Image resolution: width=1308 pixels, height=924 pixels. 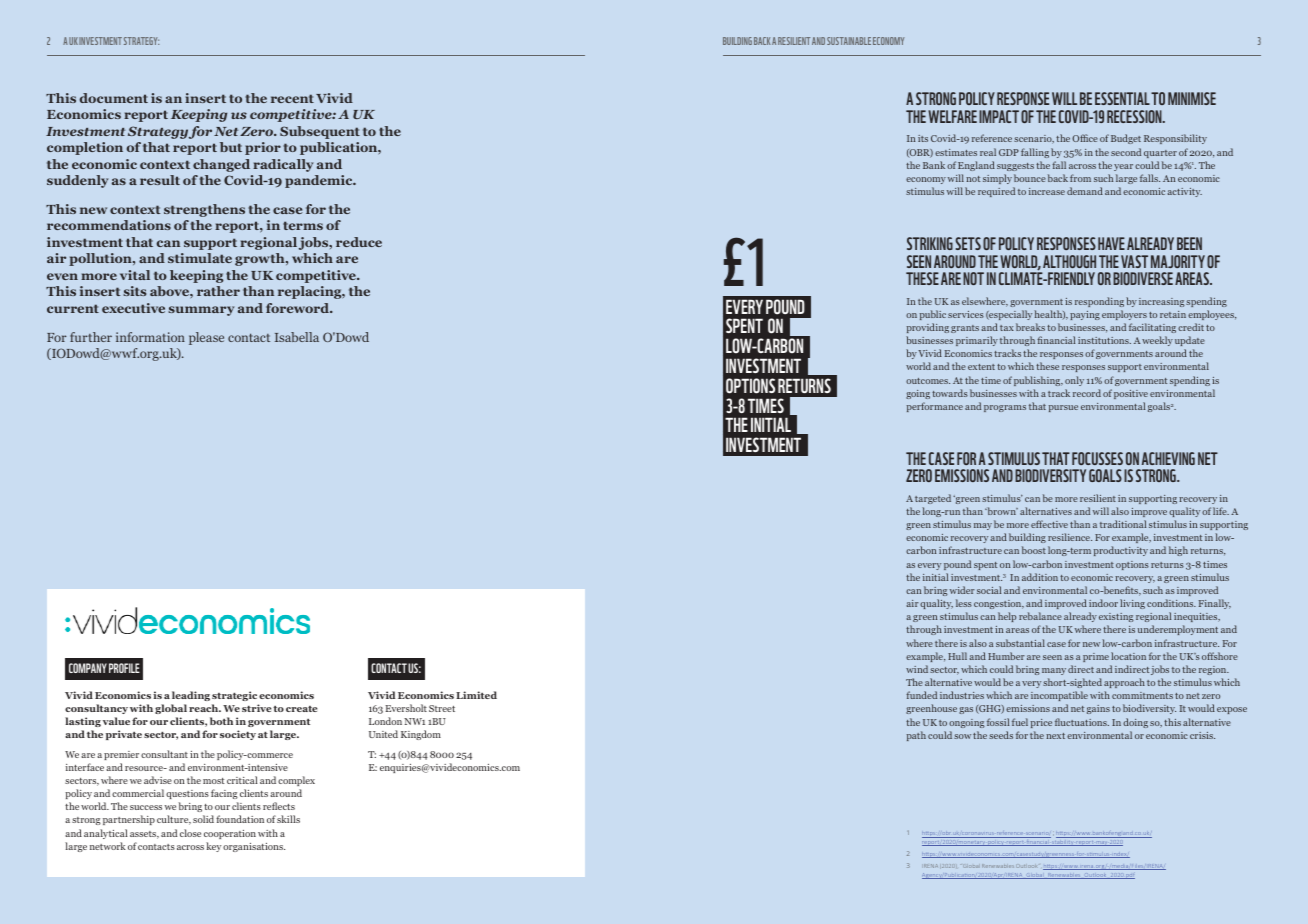 What do you see at coordinates (928, 328) in the page?
I see `providing` at bounding box center [928, 328].
